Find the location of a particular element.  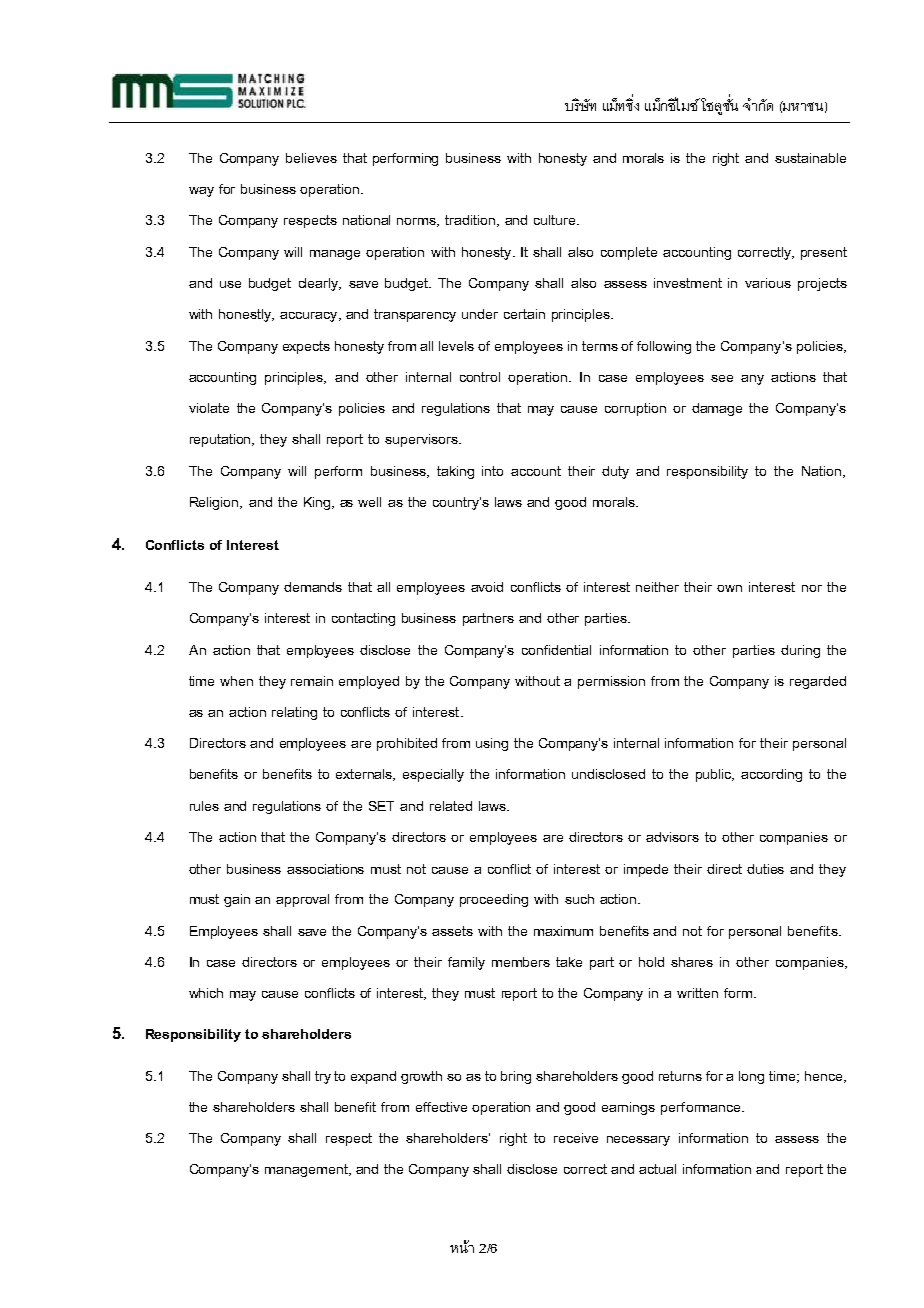

believes is located at coordinates (311, 158).
